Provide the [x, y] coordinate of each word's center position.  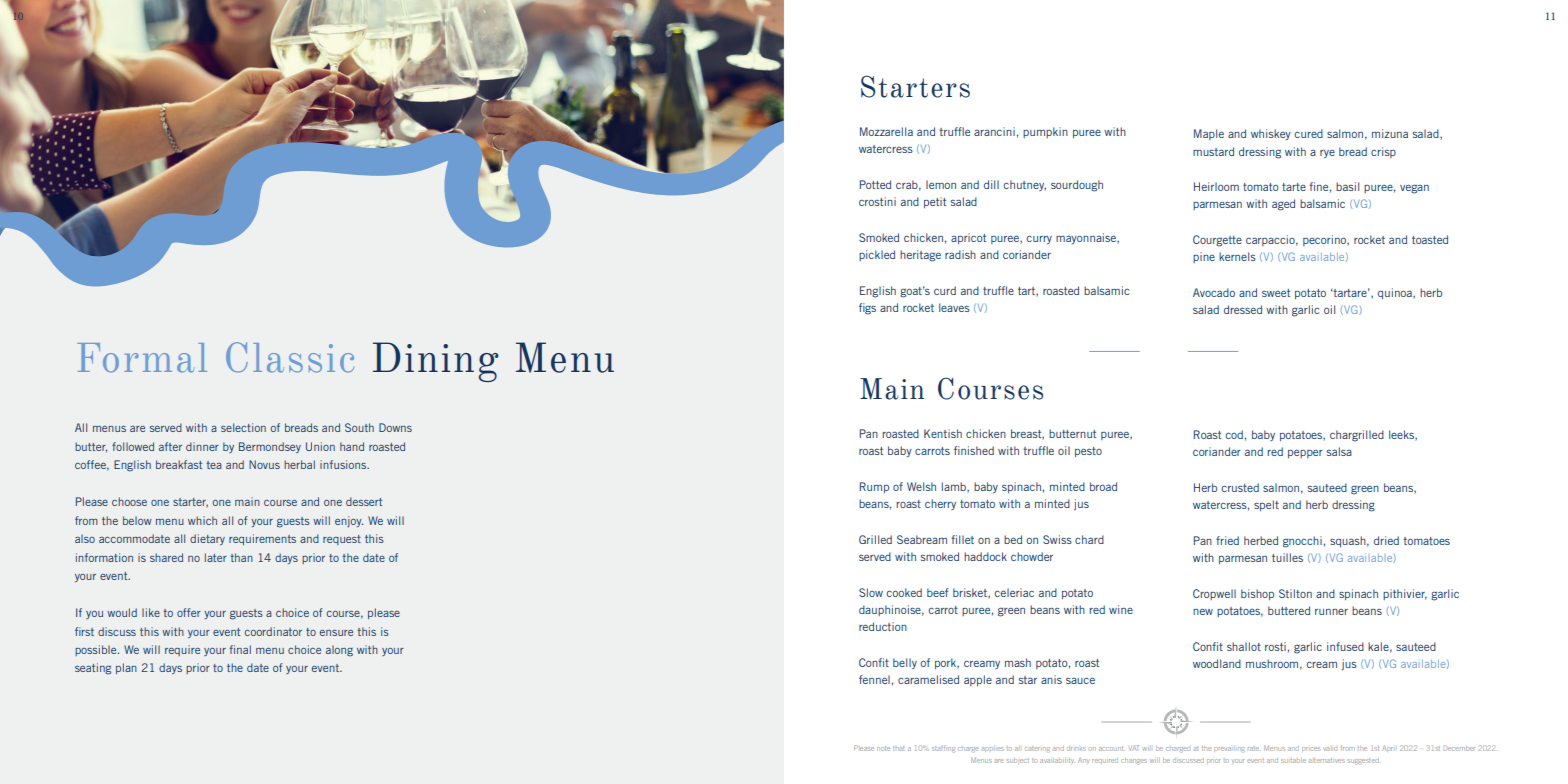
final [240, 649]
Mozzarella [886, 131]
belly [905, 663]
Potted [875, 184]
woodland [1217, 663]
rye [1327, 154]
